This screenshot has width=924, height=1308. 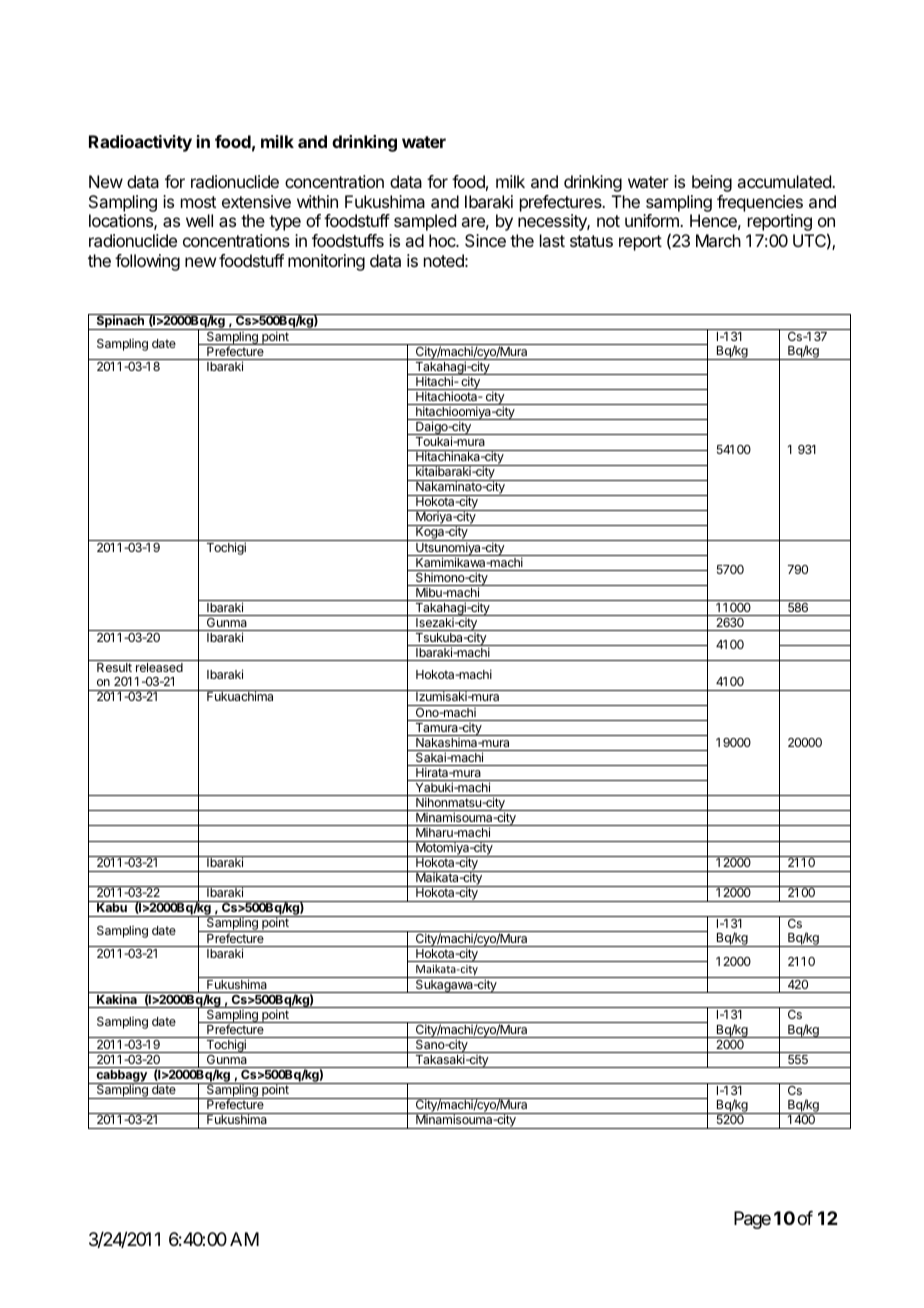 What do you see at coordinates (199, 220) in the screenshot?
I see `well` at bounding box center [199, 220].
